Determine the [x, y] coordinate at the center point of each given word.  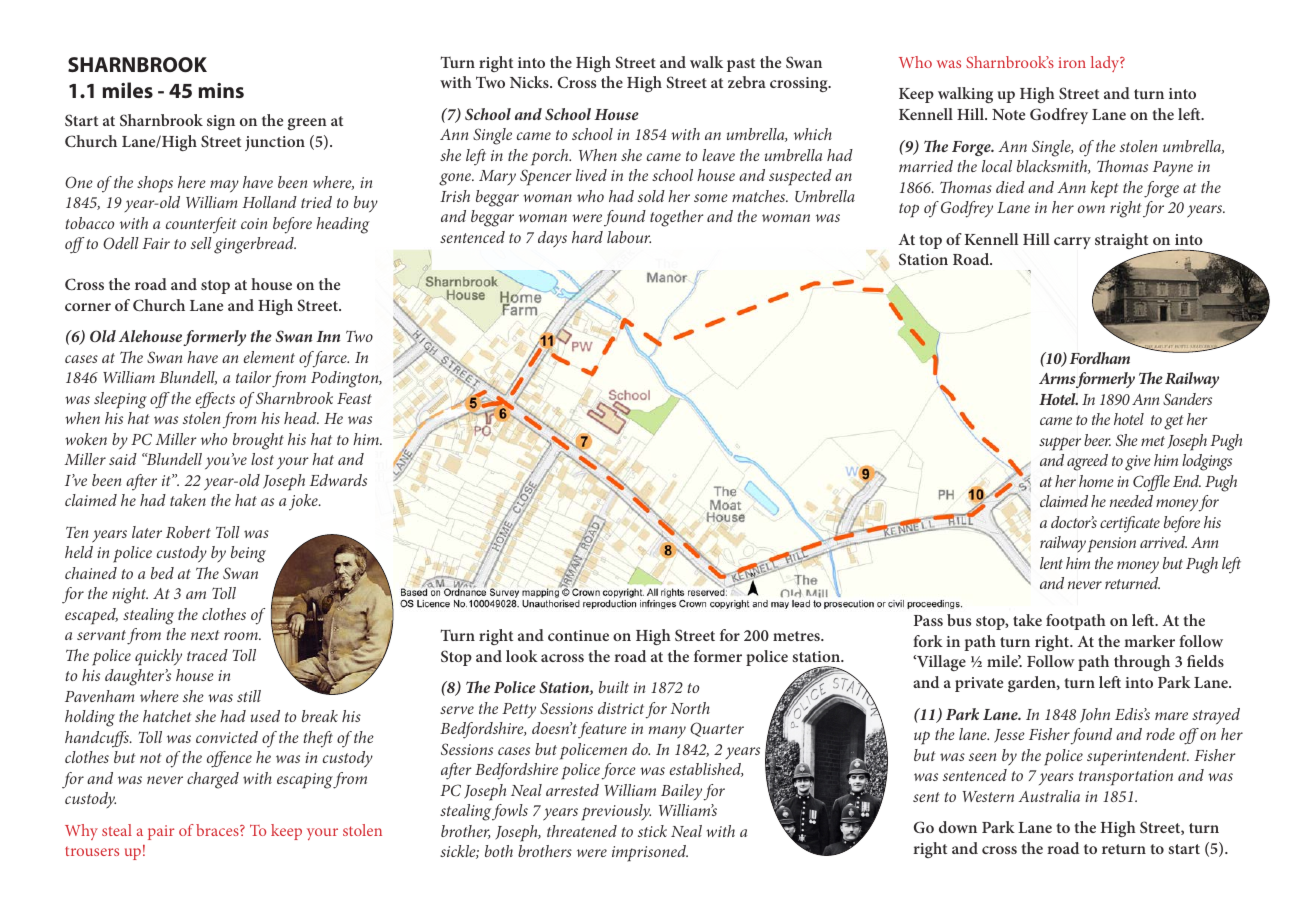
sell [201, 243]
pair [161, 832]
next [205, 635]
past [741, 65]
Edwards [338, 480]
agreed [1087, 462]
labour [629, 237]
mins [221, 90]
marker [1149, 641]
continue [578, 635]
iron [1072, 62]
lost [262, 459]
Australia [1049, 796]
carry [1072, 243]
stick [652, 831]
